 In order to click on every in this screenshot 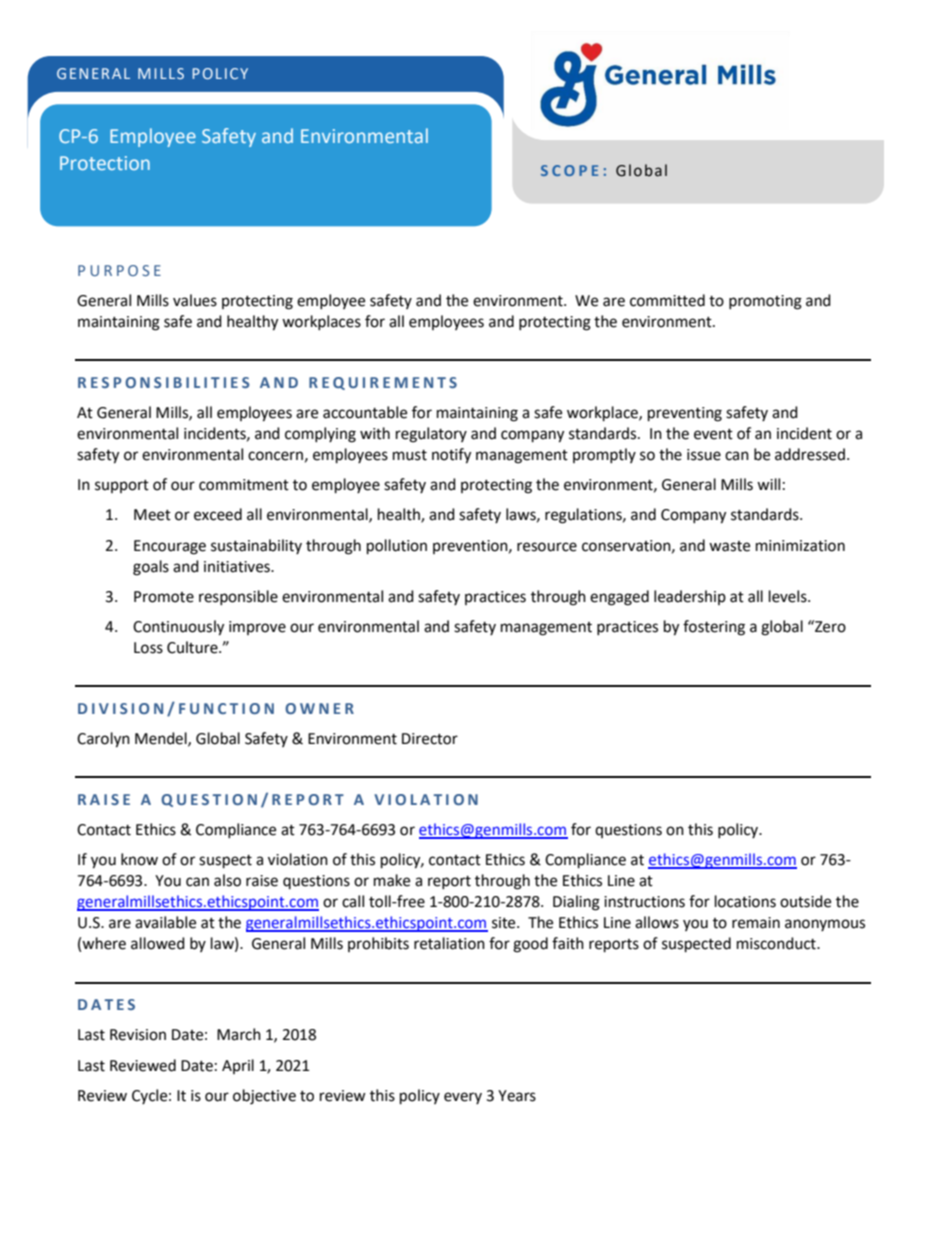, I will do `click(463, 1098)`.
